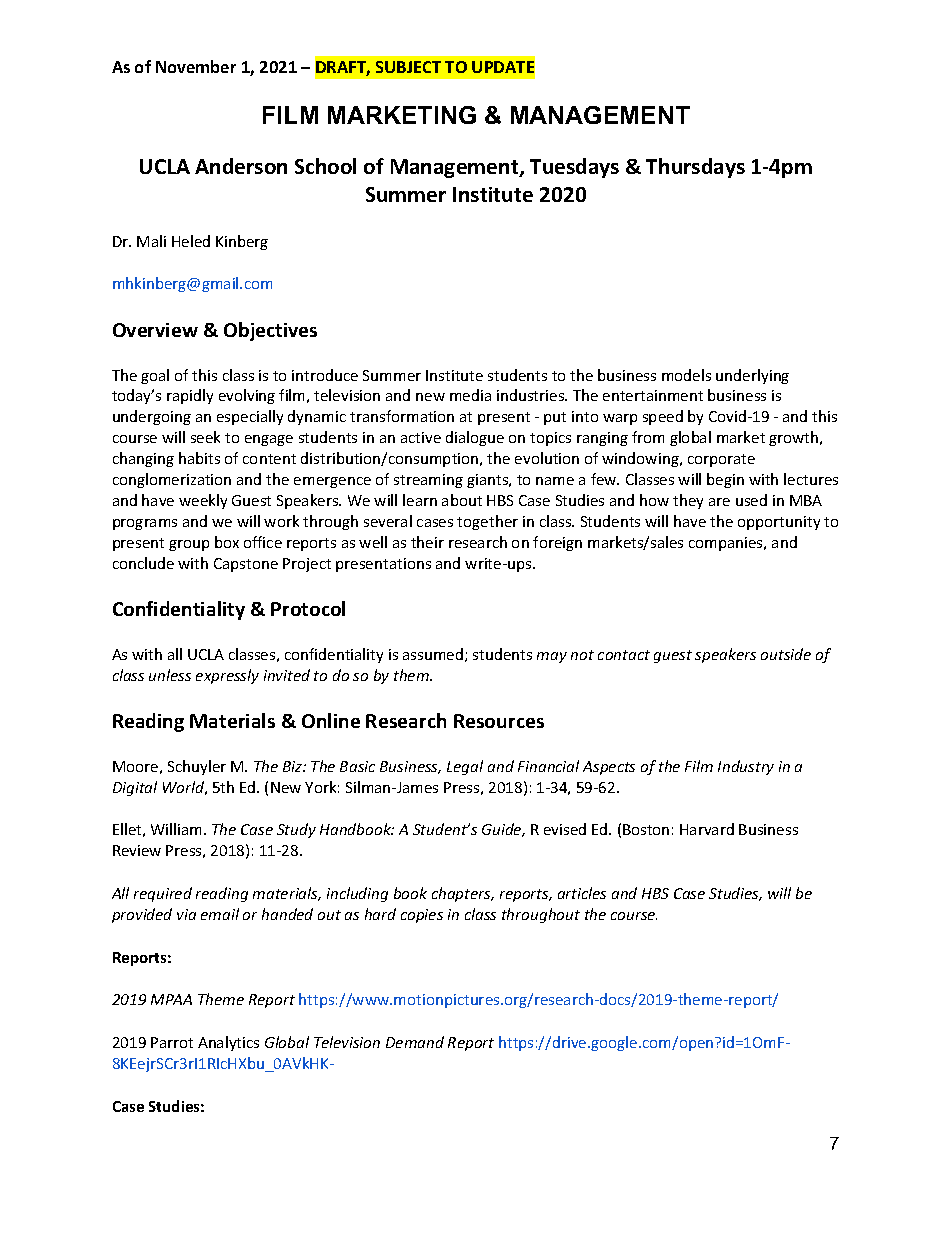 This image has height=1233, width=952. Describe the element at coordinates (752, 376) in the image. I see `underlying` at that location.
